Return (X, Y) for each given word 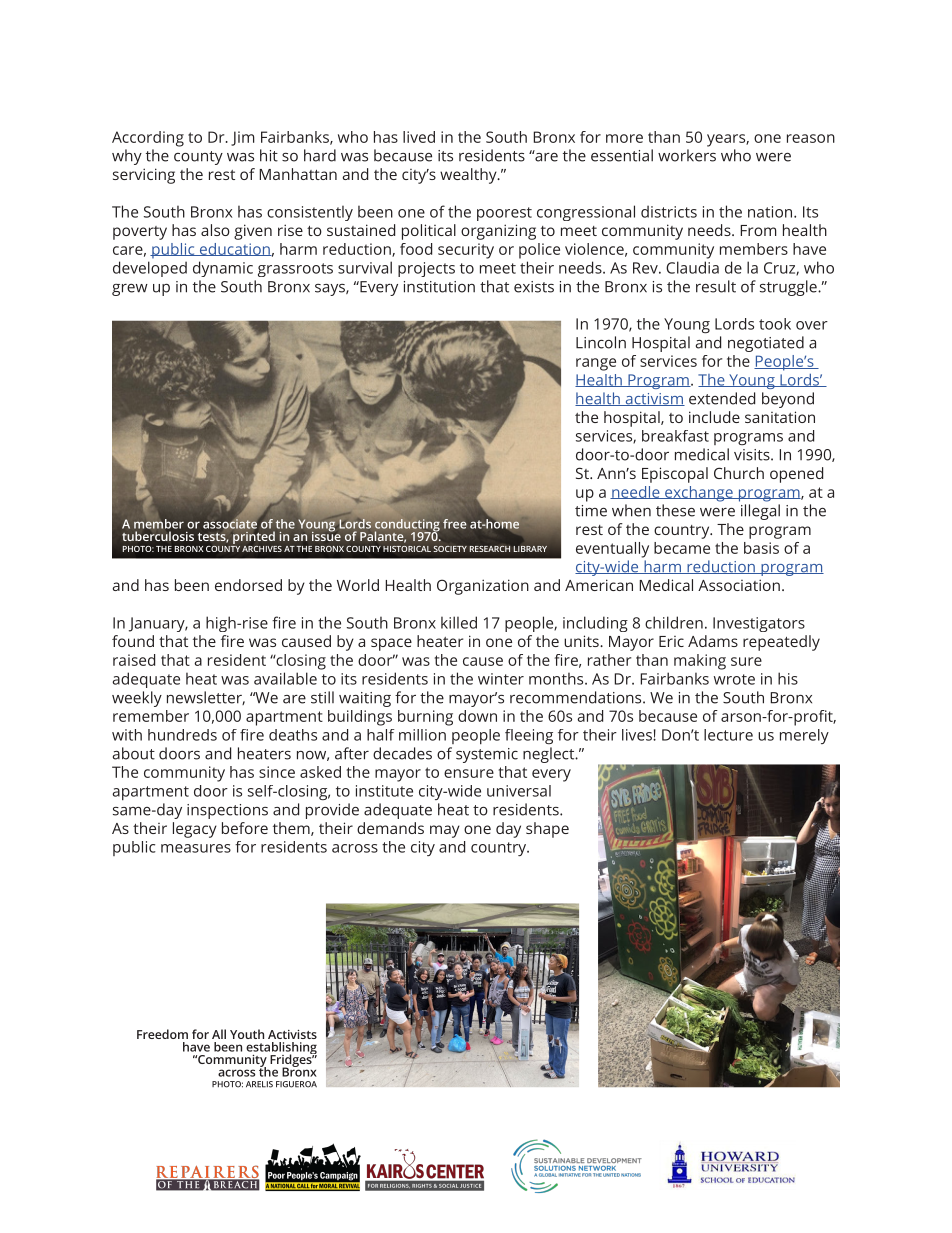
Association (739, 585)
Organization (483, 587)
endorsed (248, 585)
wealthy (469, 176)
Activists (292, 1034)
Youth (247, 1034)
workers (687, 155)
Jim (243, 138)
